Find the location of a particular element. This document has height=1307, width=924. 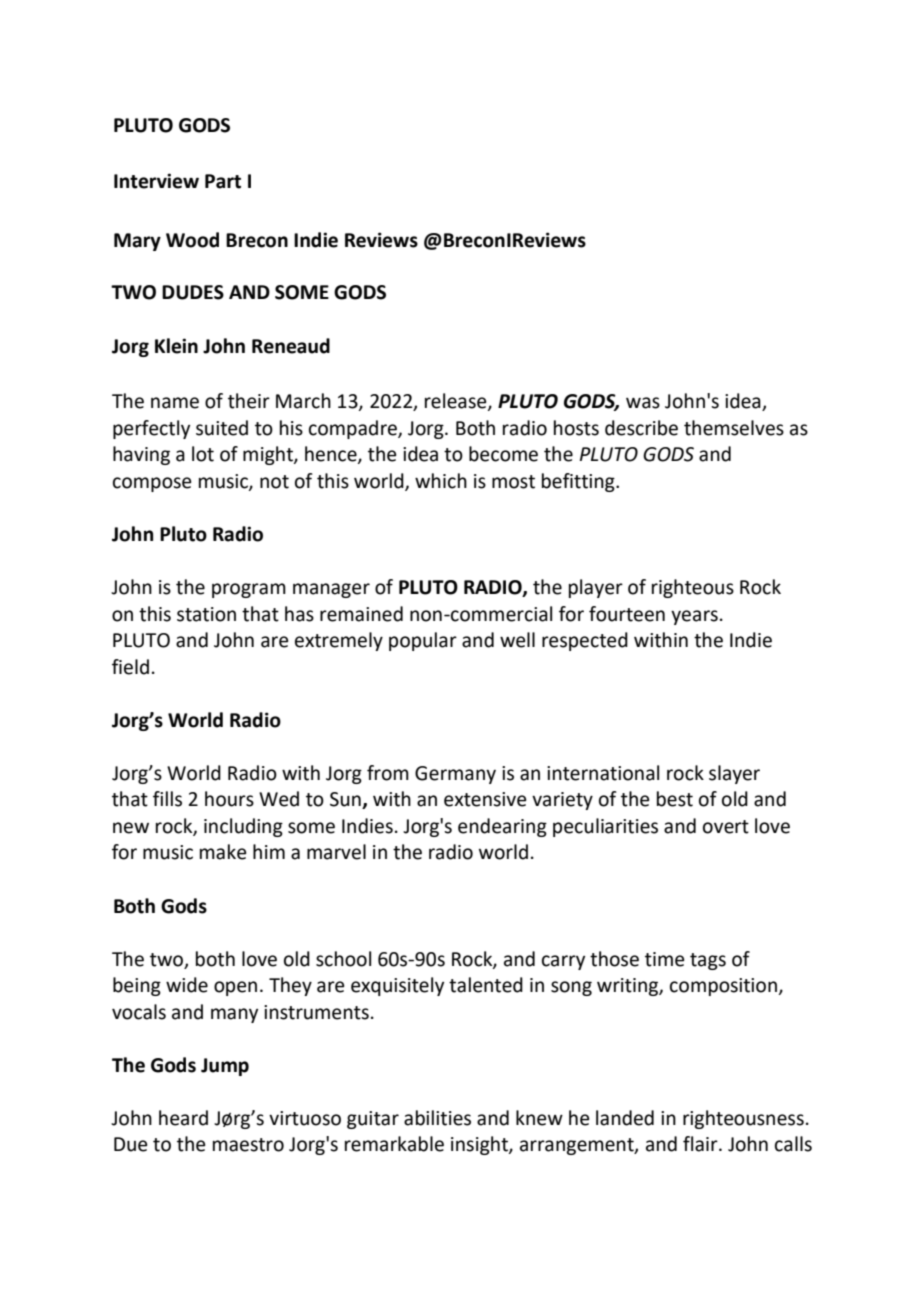

station is located at coordinates (206, 614).
